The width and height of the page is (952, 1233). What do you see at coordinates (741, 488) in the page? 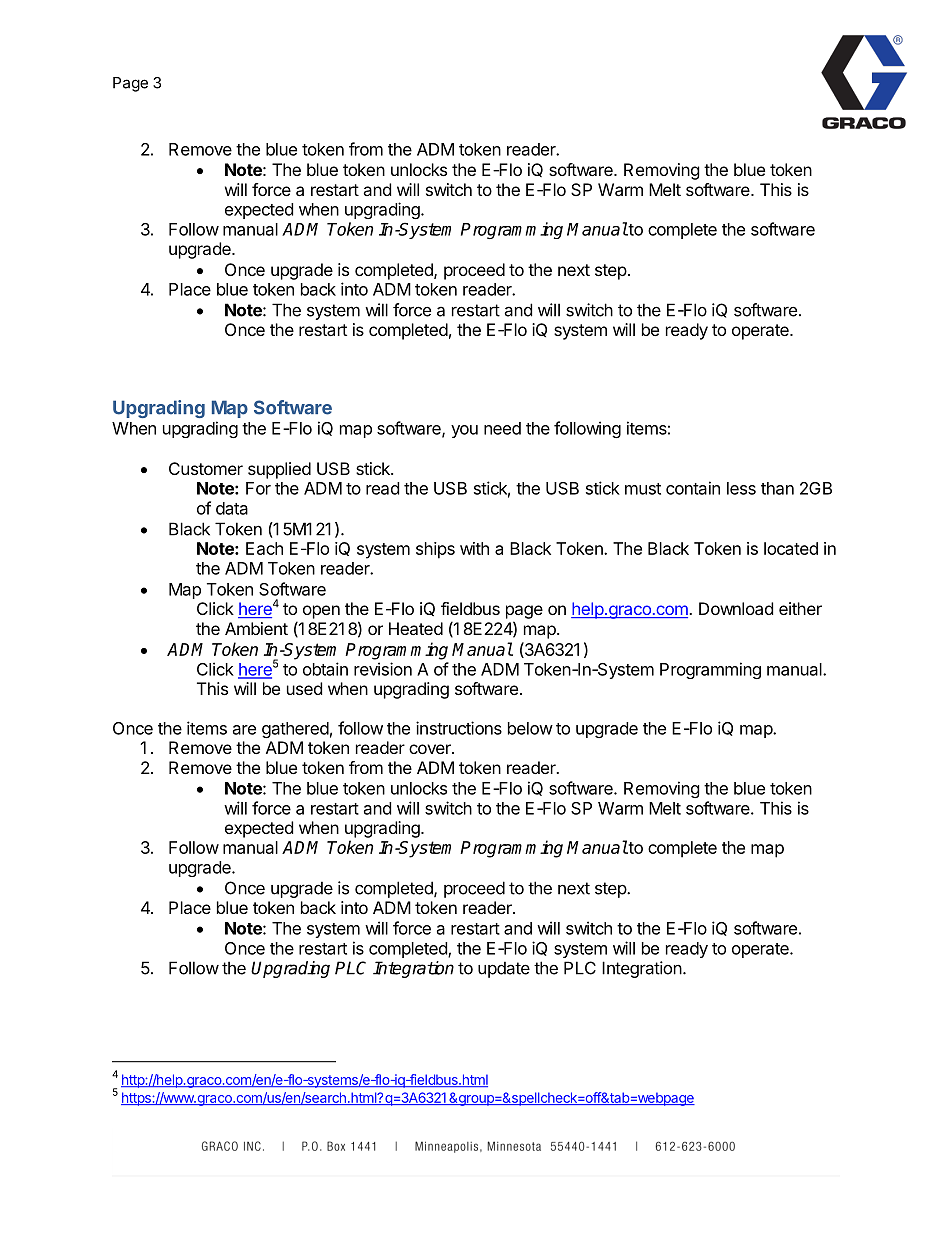
I see `less` at bounding box center [741, 488].
